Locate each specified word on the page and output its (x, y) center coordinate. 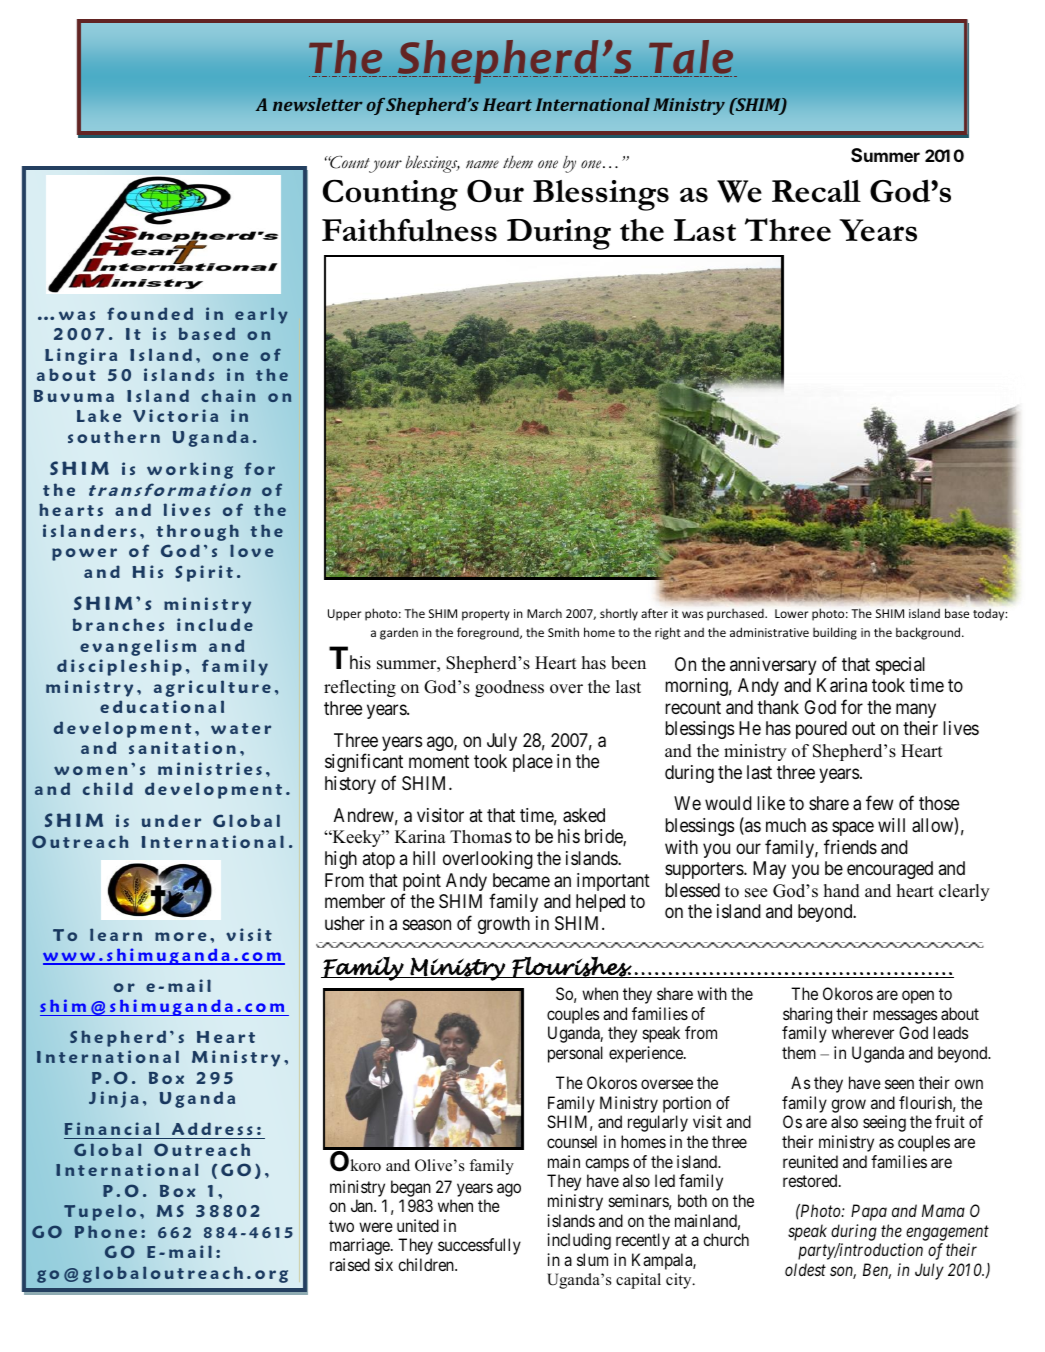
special (900, 666)
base (957, 613)
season (427, 924)
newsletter (318, 104)
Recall (816, 191)
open (918, 997)
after (654, 613)
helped (600, 903)
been (628, 663)
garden (399, 633)
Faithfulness (409, 230)
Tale (691, 57)
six (384, 1264)
